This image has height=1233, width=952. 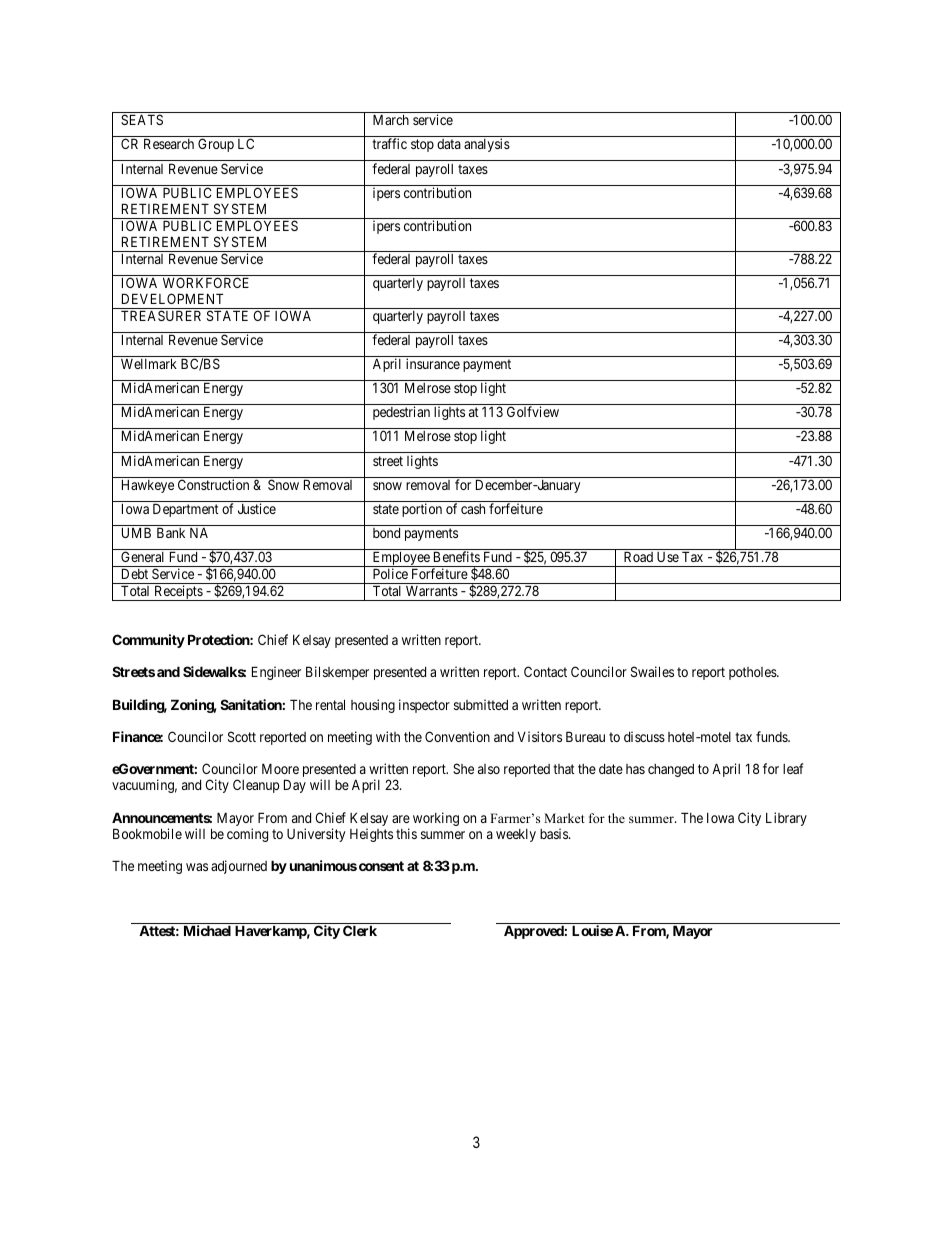 I want to click on data, so click(x=449, y=144).
